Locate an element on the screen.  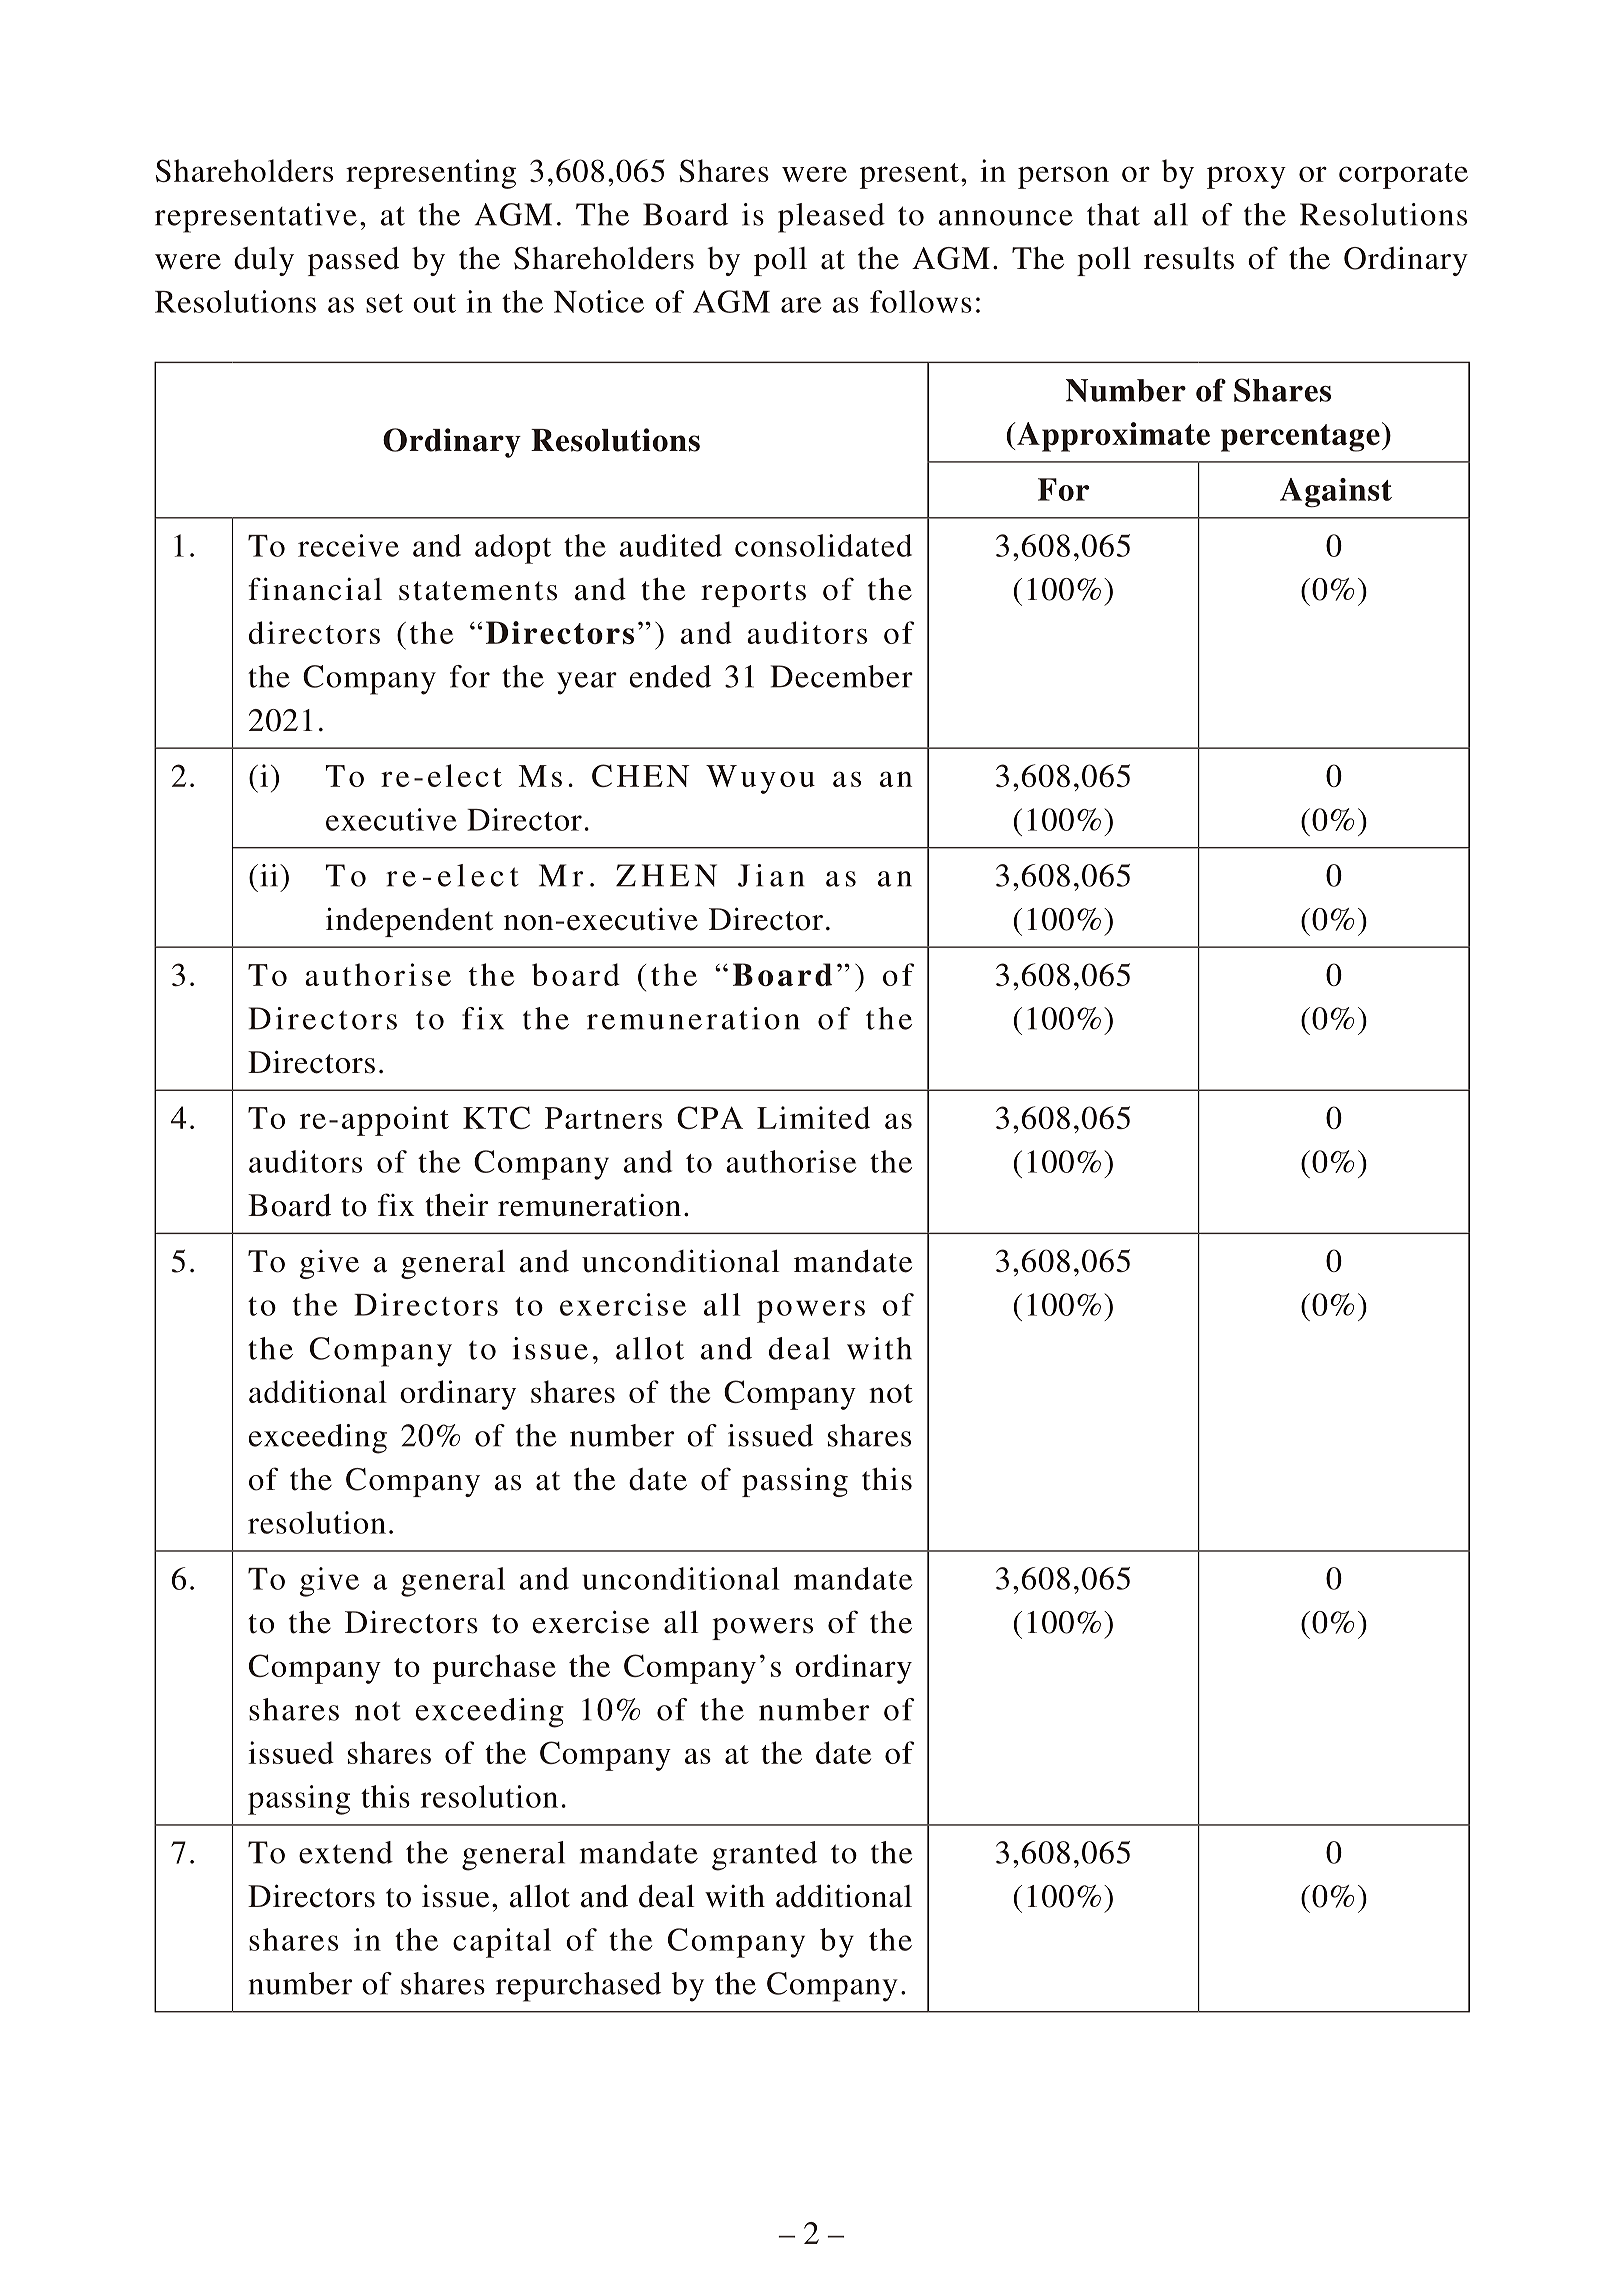
independent is located at coordinates (409, 922).
